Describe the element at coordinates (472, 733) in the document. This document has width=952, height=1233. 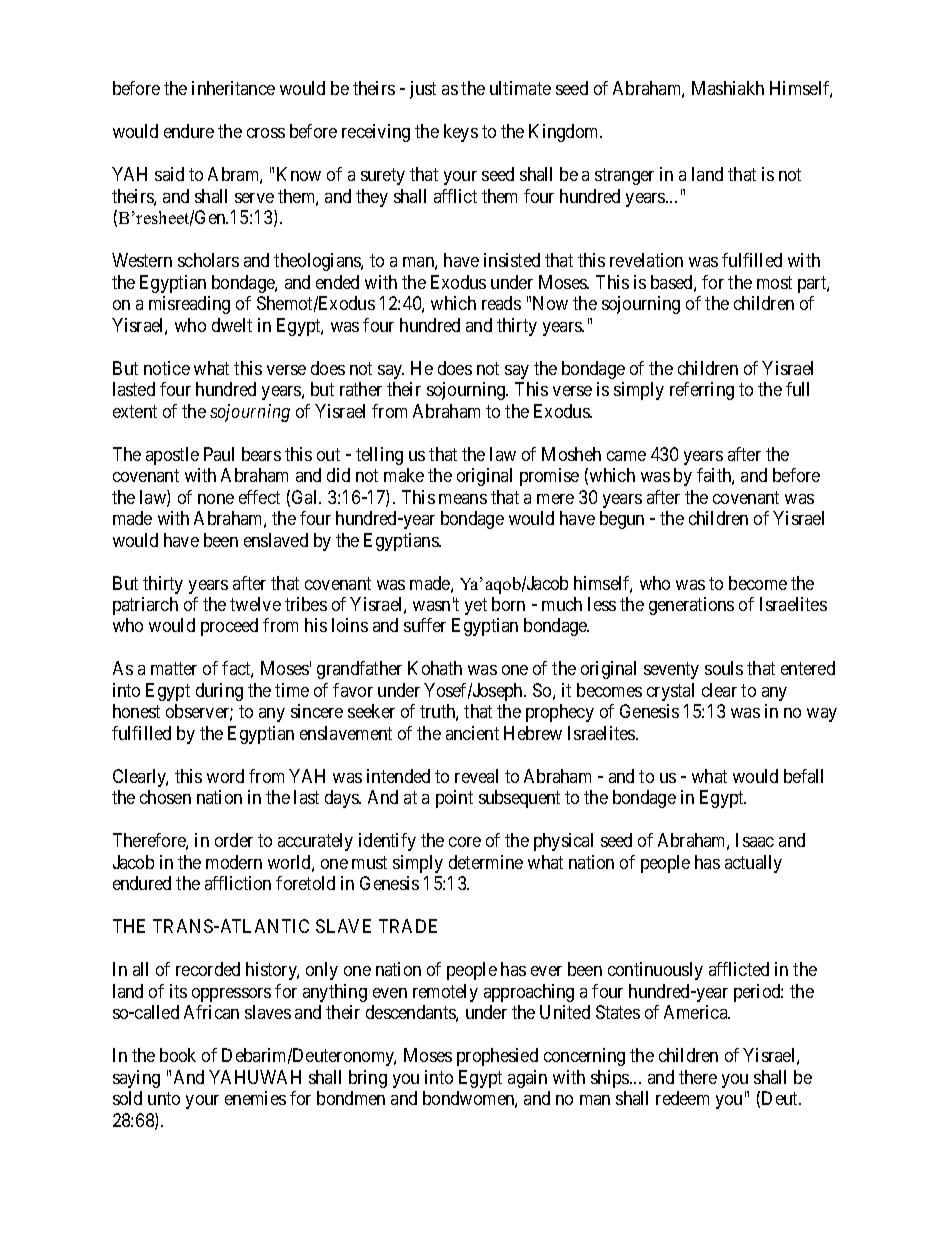
I see `ancient` at that location.
